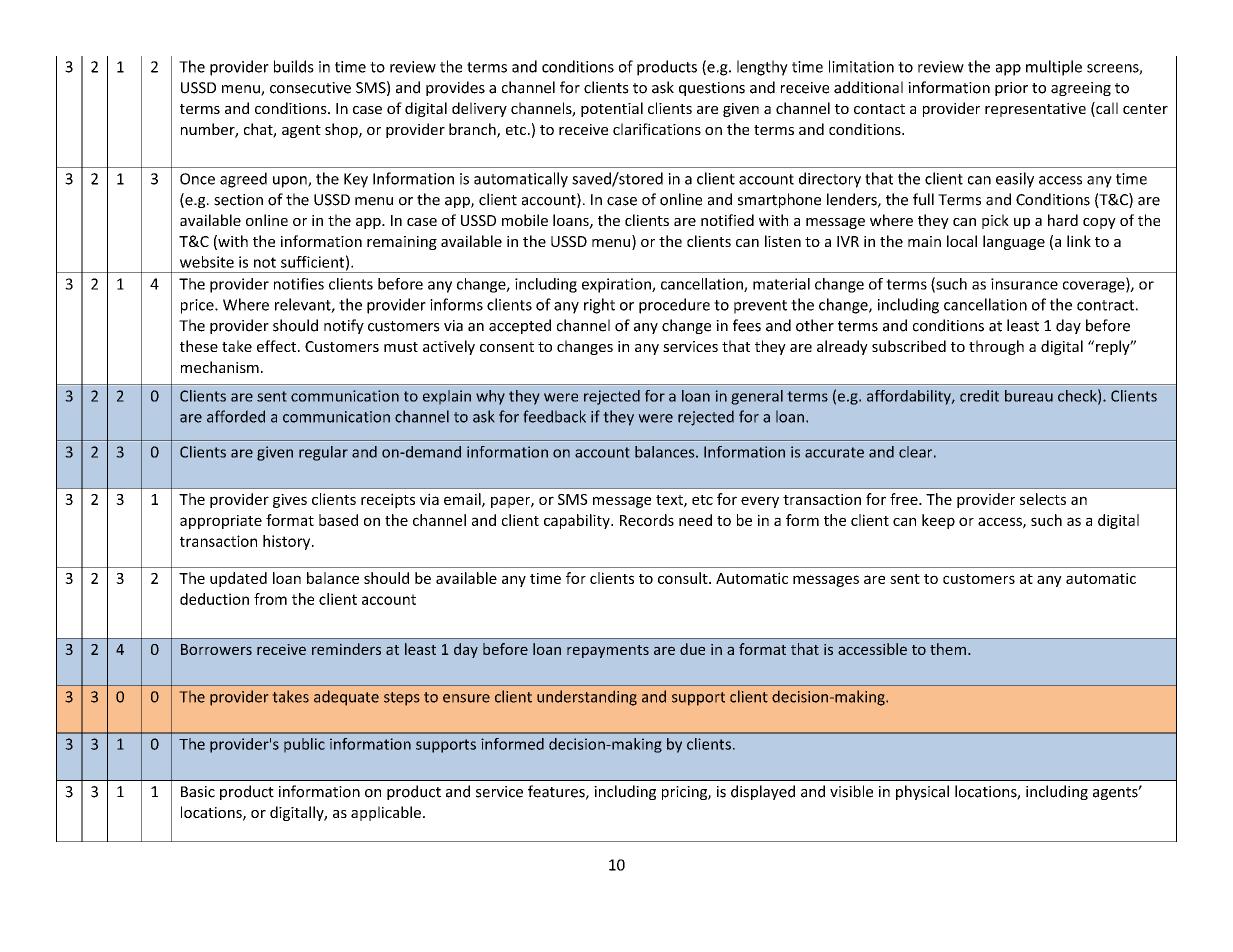 Image resolution: width=1233 pixels, height=952 pixels. I want to click on insurance, so click(1024, 284).
